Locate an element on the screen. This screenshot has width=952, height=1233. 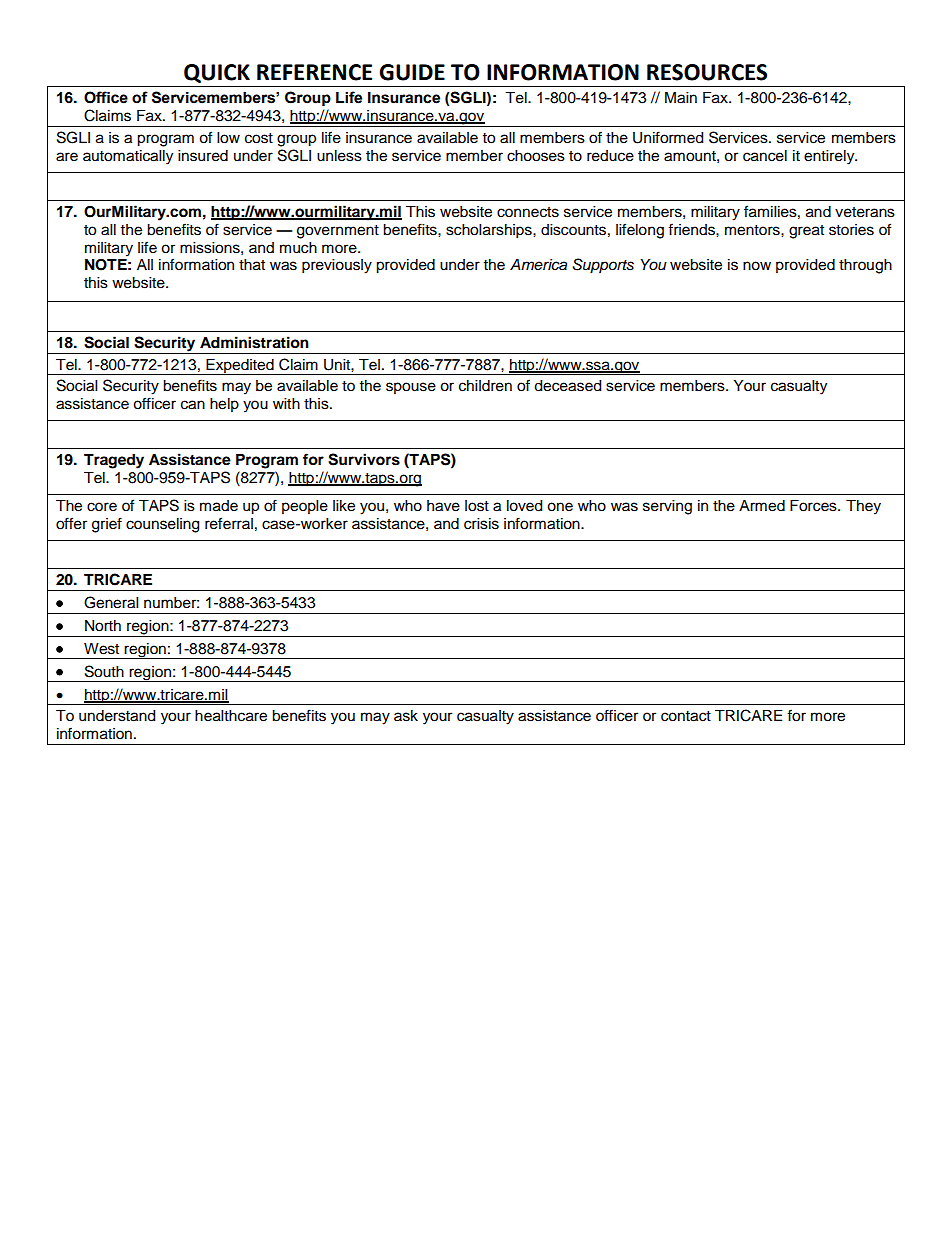
now is located at coordinates (757, 266).
